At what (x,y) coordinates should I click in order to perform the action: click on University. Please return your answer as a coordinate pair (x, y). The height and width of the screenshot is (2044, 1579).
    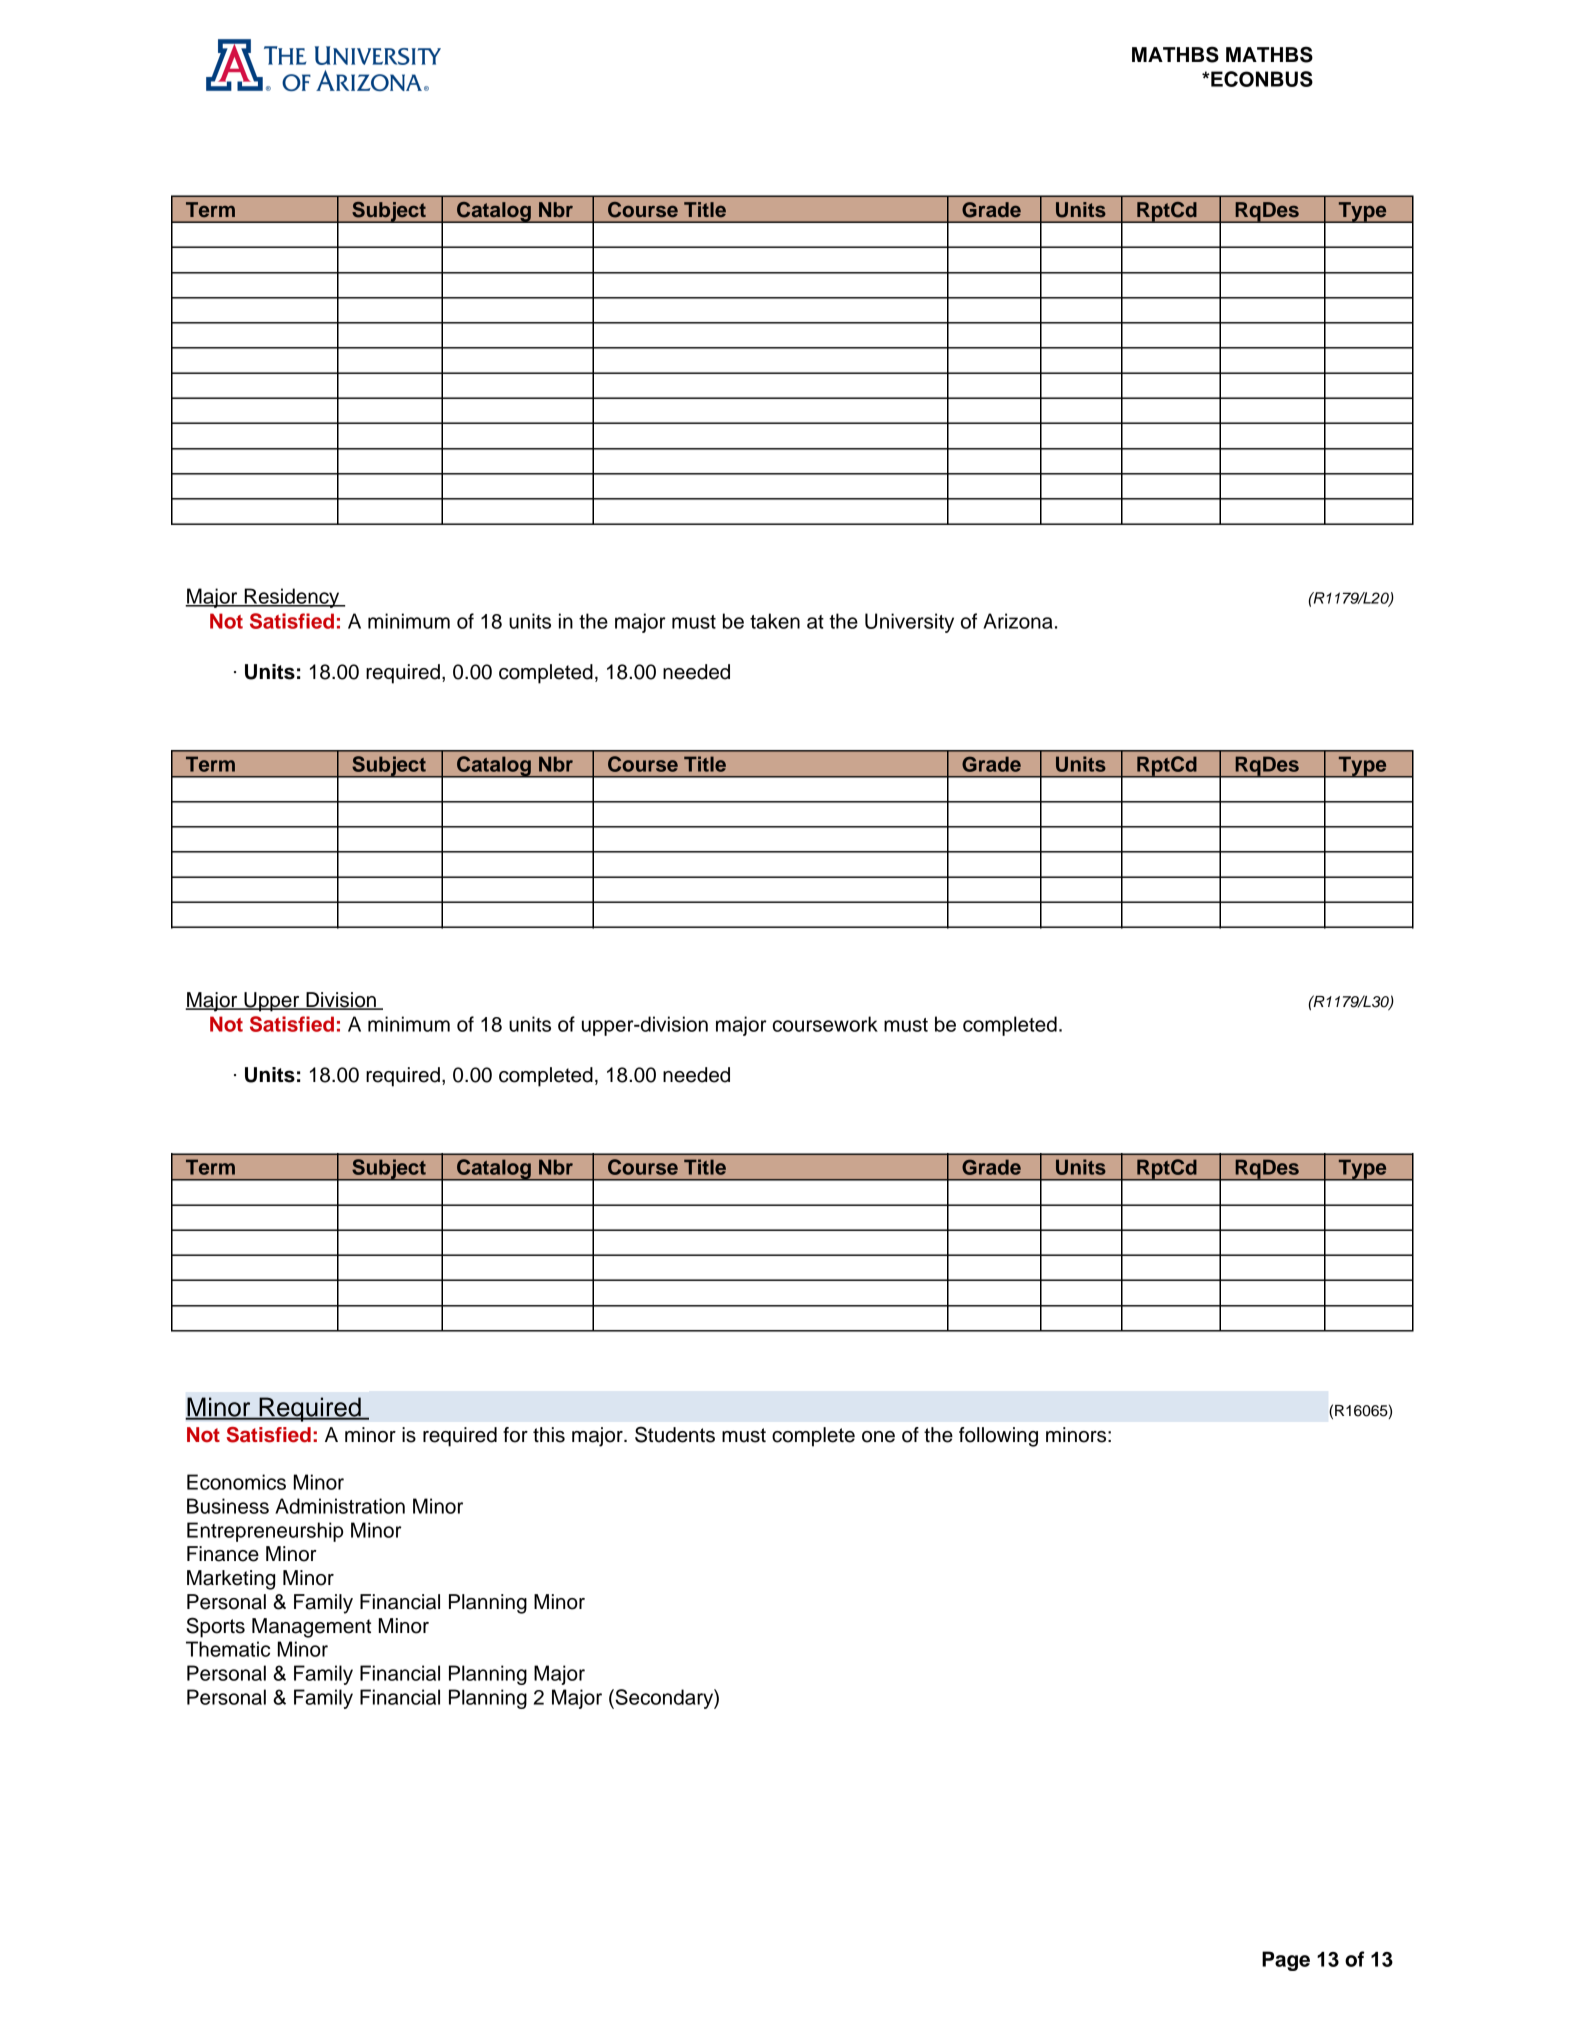
    Looking at the image, I should click on (909, 623).
